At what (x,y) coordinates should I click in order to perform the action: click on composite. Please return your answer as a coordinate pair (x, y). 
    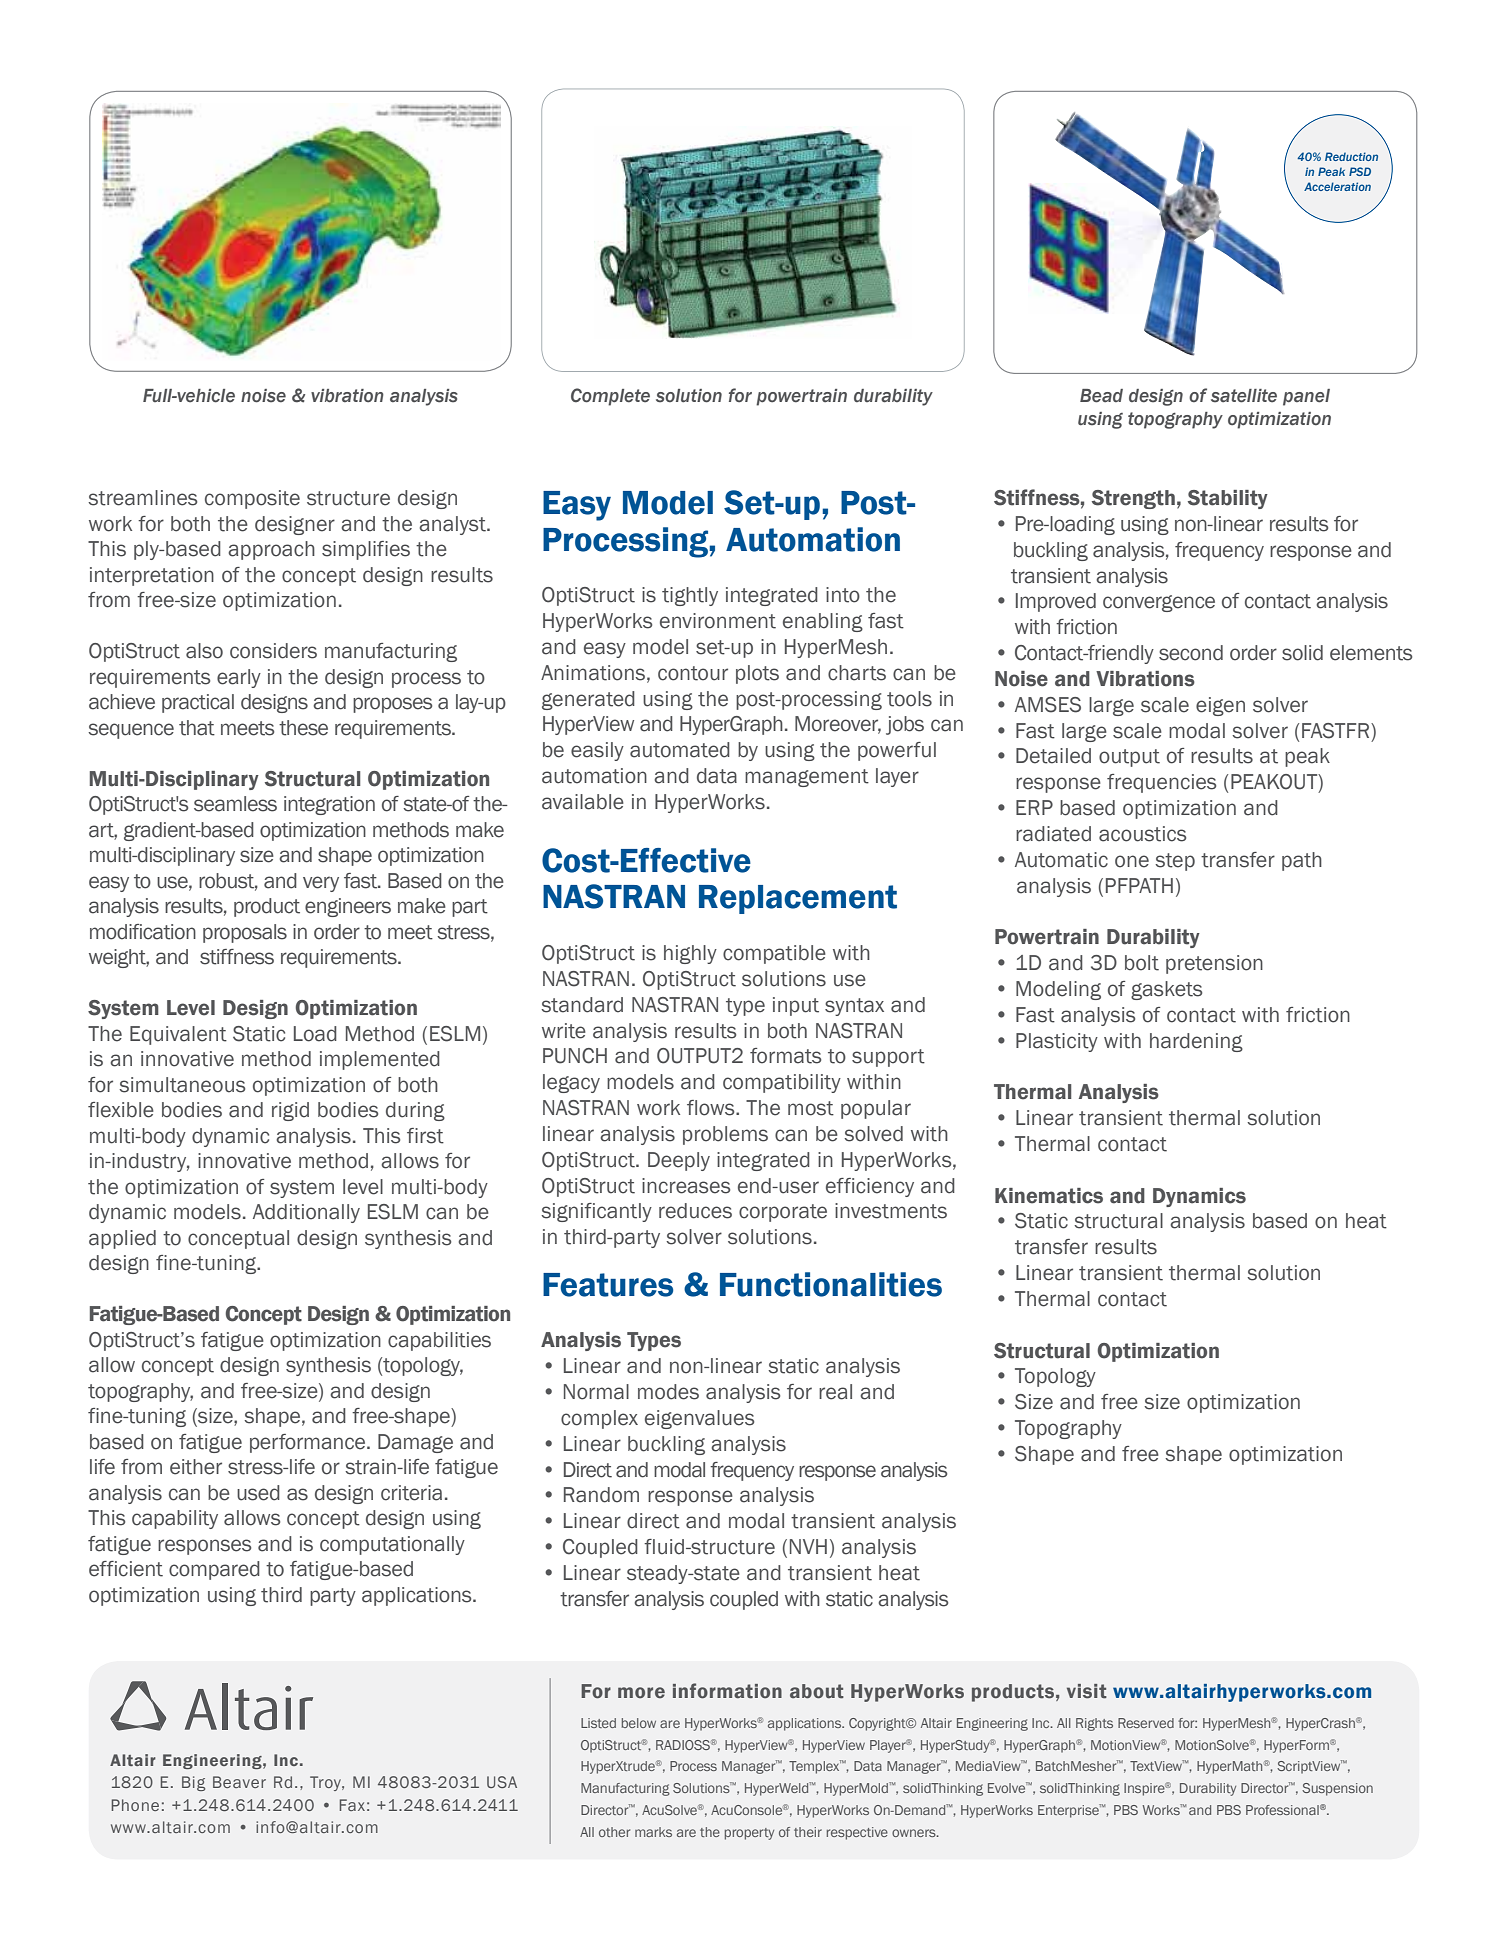
    Looking at the image, I should click on (252, 499).
